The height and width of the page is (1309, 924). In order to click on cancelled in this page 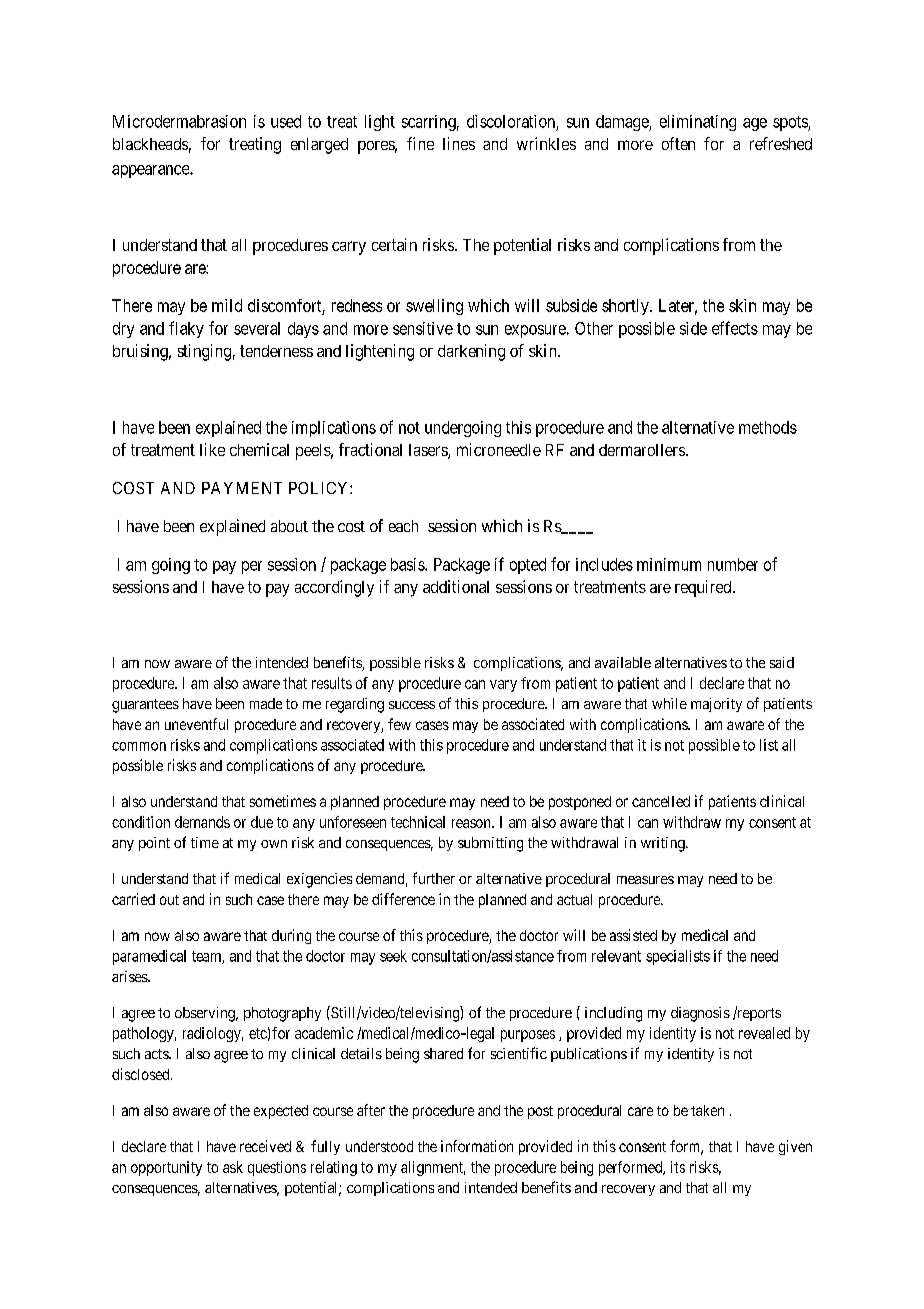, I will do `click(661, 801)`.
